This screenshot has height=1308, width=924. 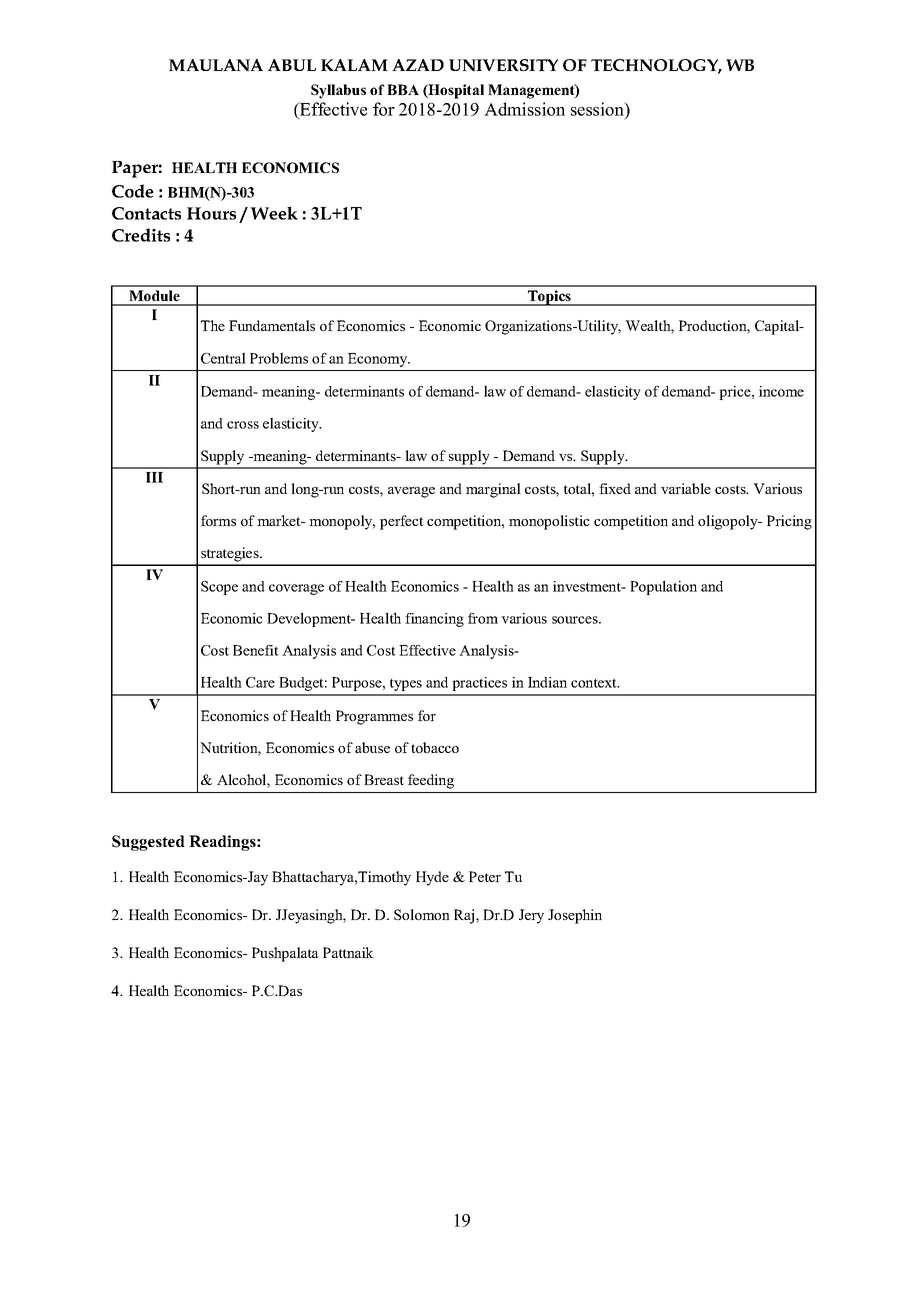 I want to click on Economy, so click(x=379, y=360).
